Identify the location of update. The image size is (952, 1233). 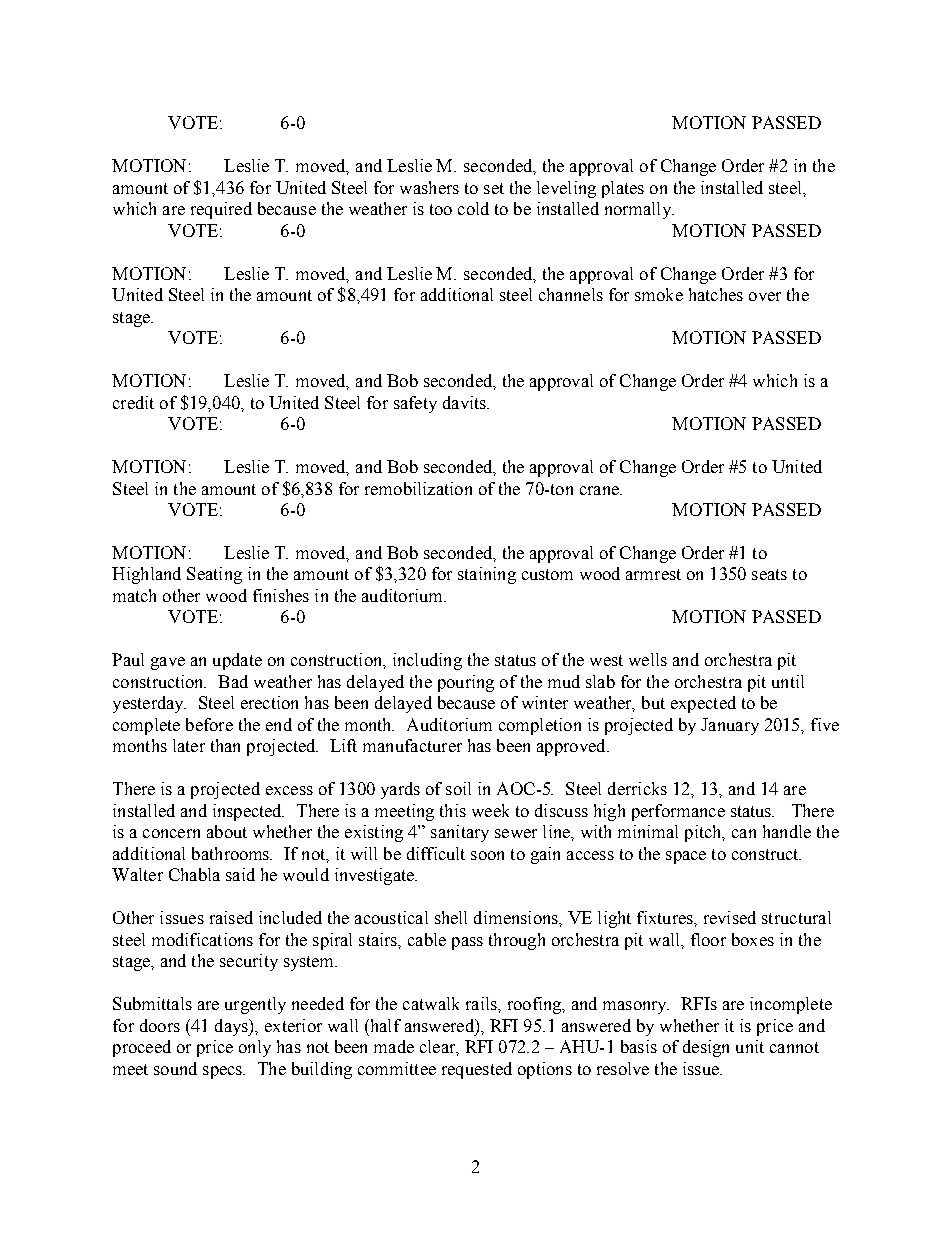
(237, 661).
